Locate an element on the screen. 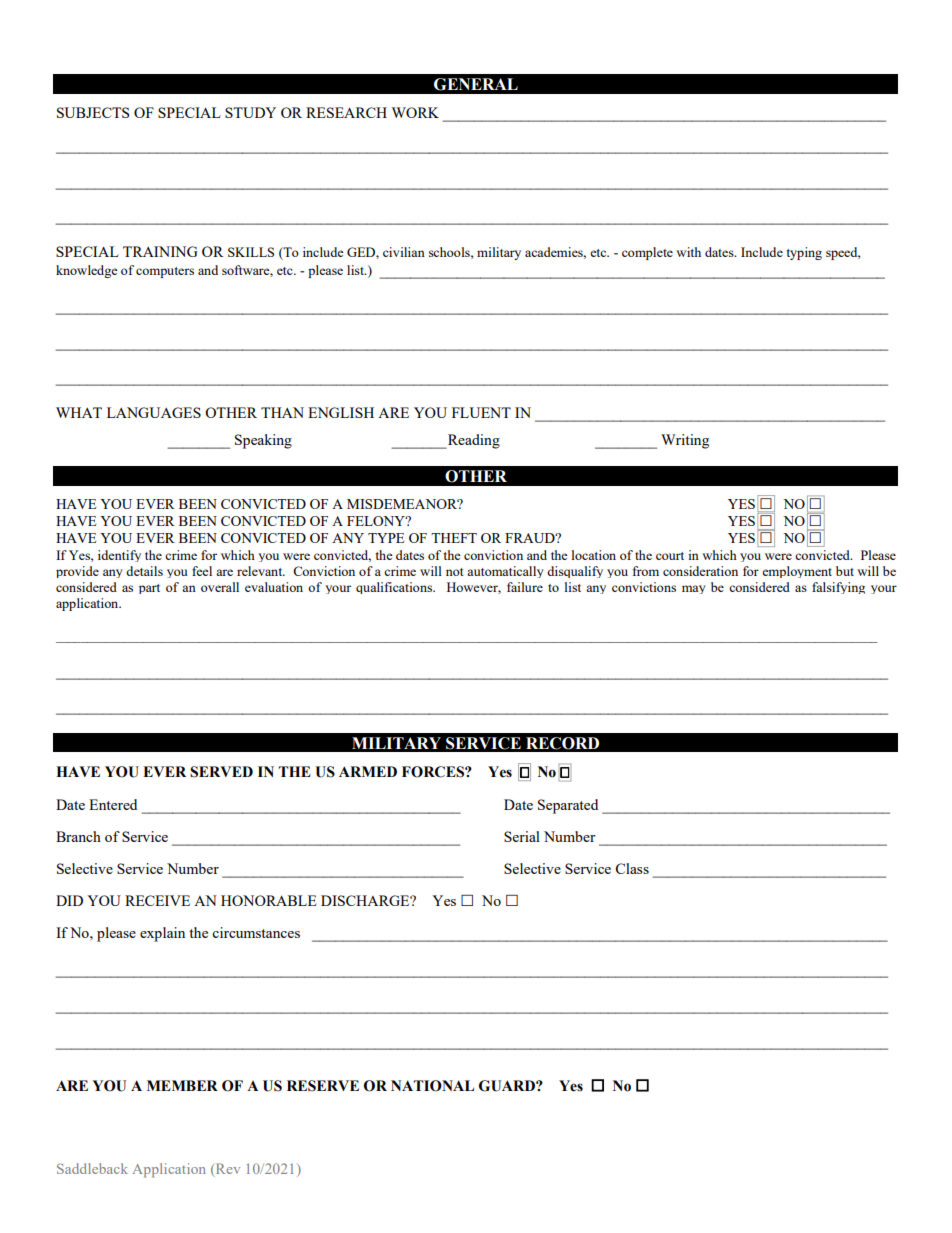  WORK is located at coordinates (415, 112).
